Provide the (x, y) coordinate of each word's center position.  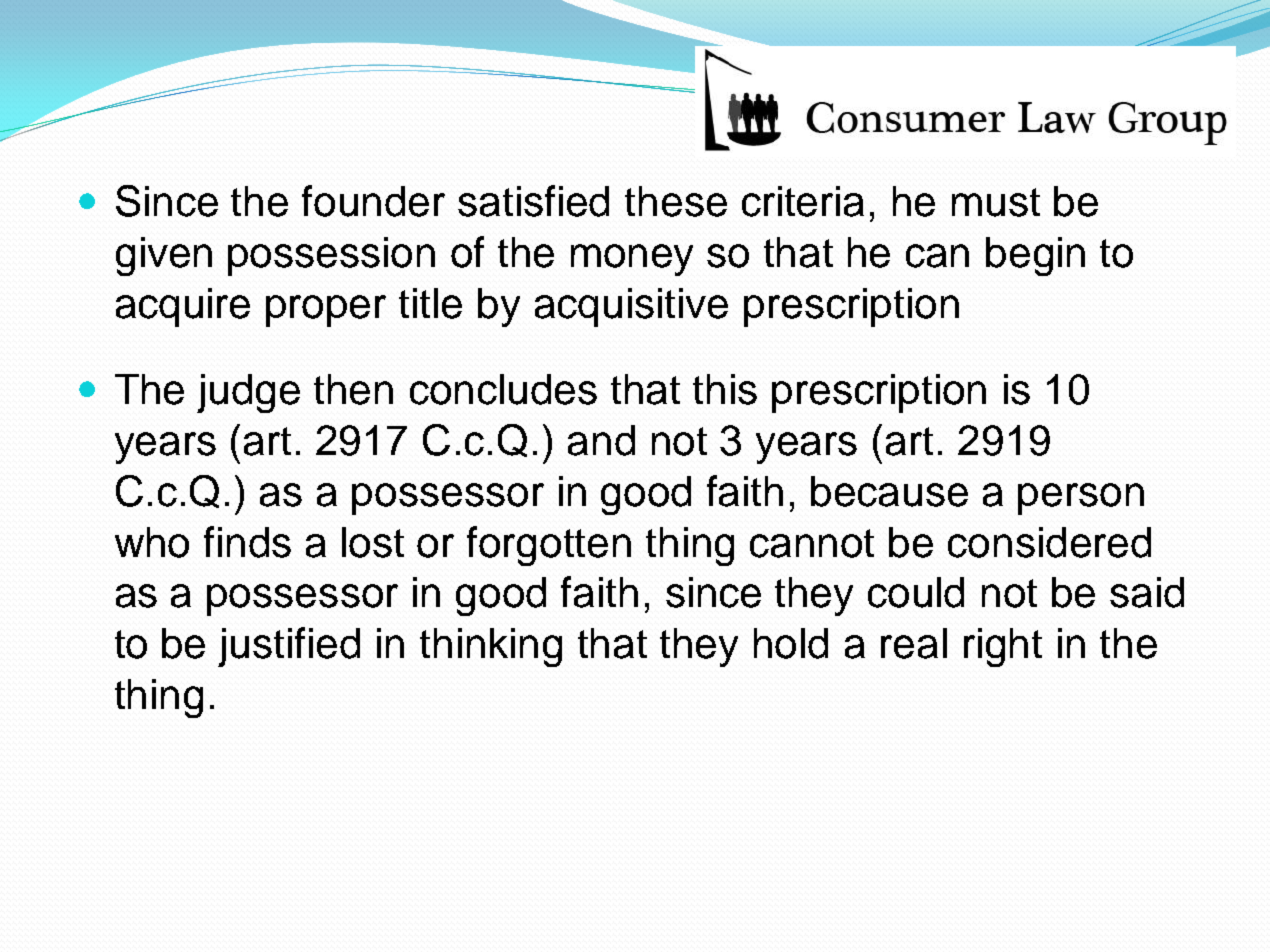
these (676, 201)
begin (1035, 256)
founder (373, 201)
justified (289, 647)
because (889, 491)
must (996, 202)
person (1081, 499)
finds (247, 542)
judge (248, 393)
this (725, 389)
